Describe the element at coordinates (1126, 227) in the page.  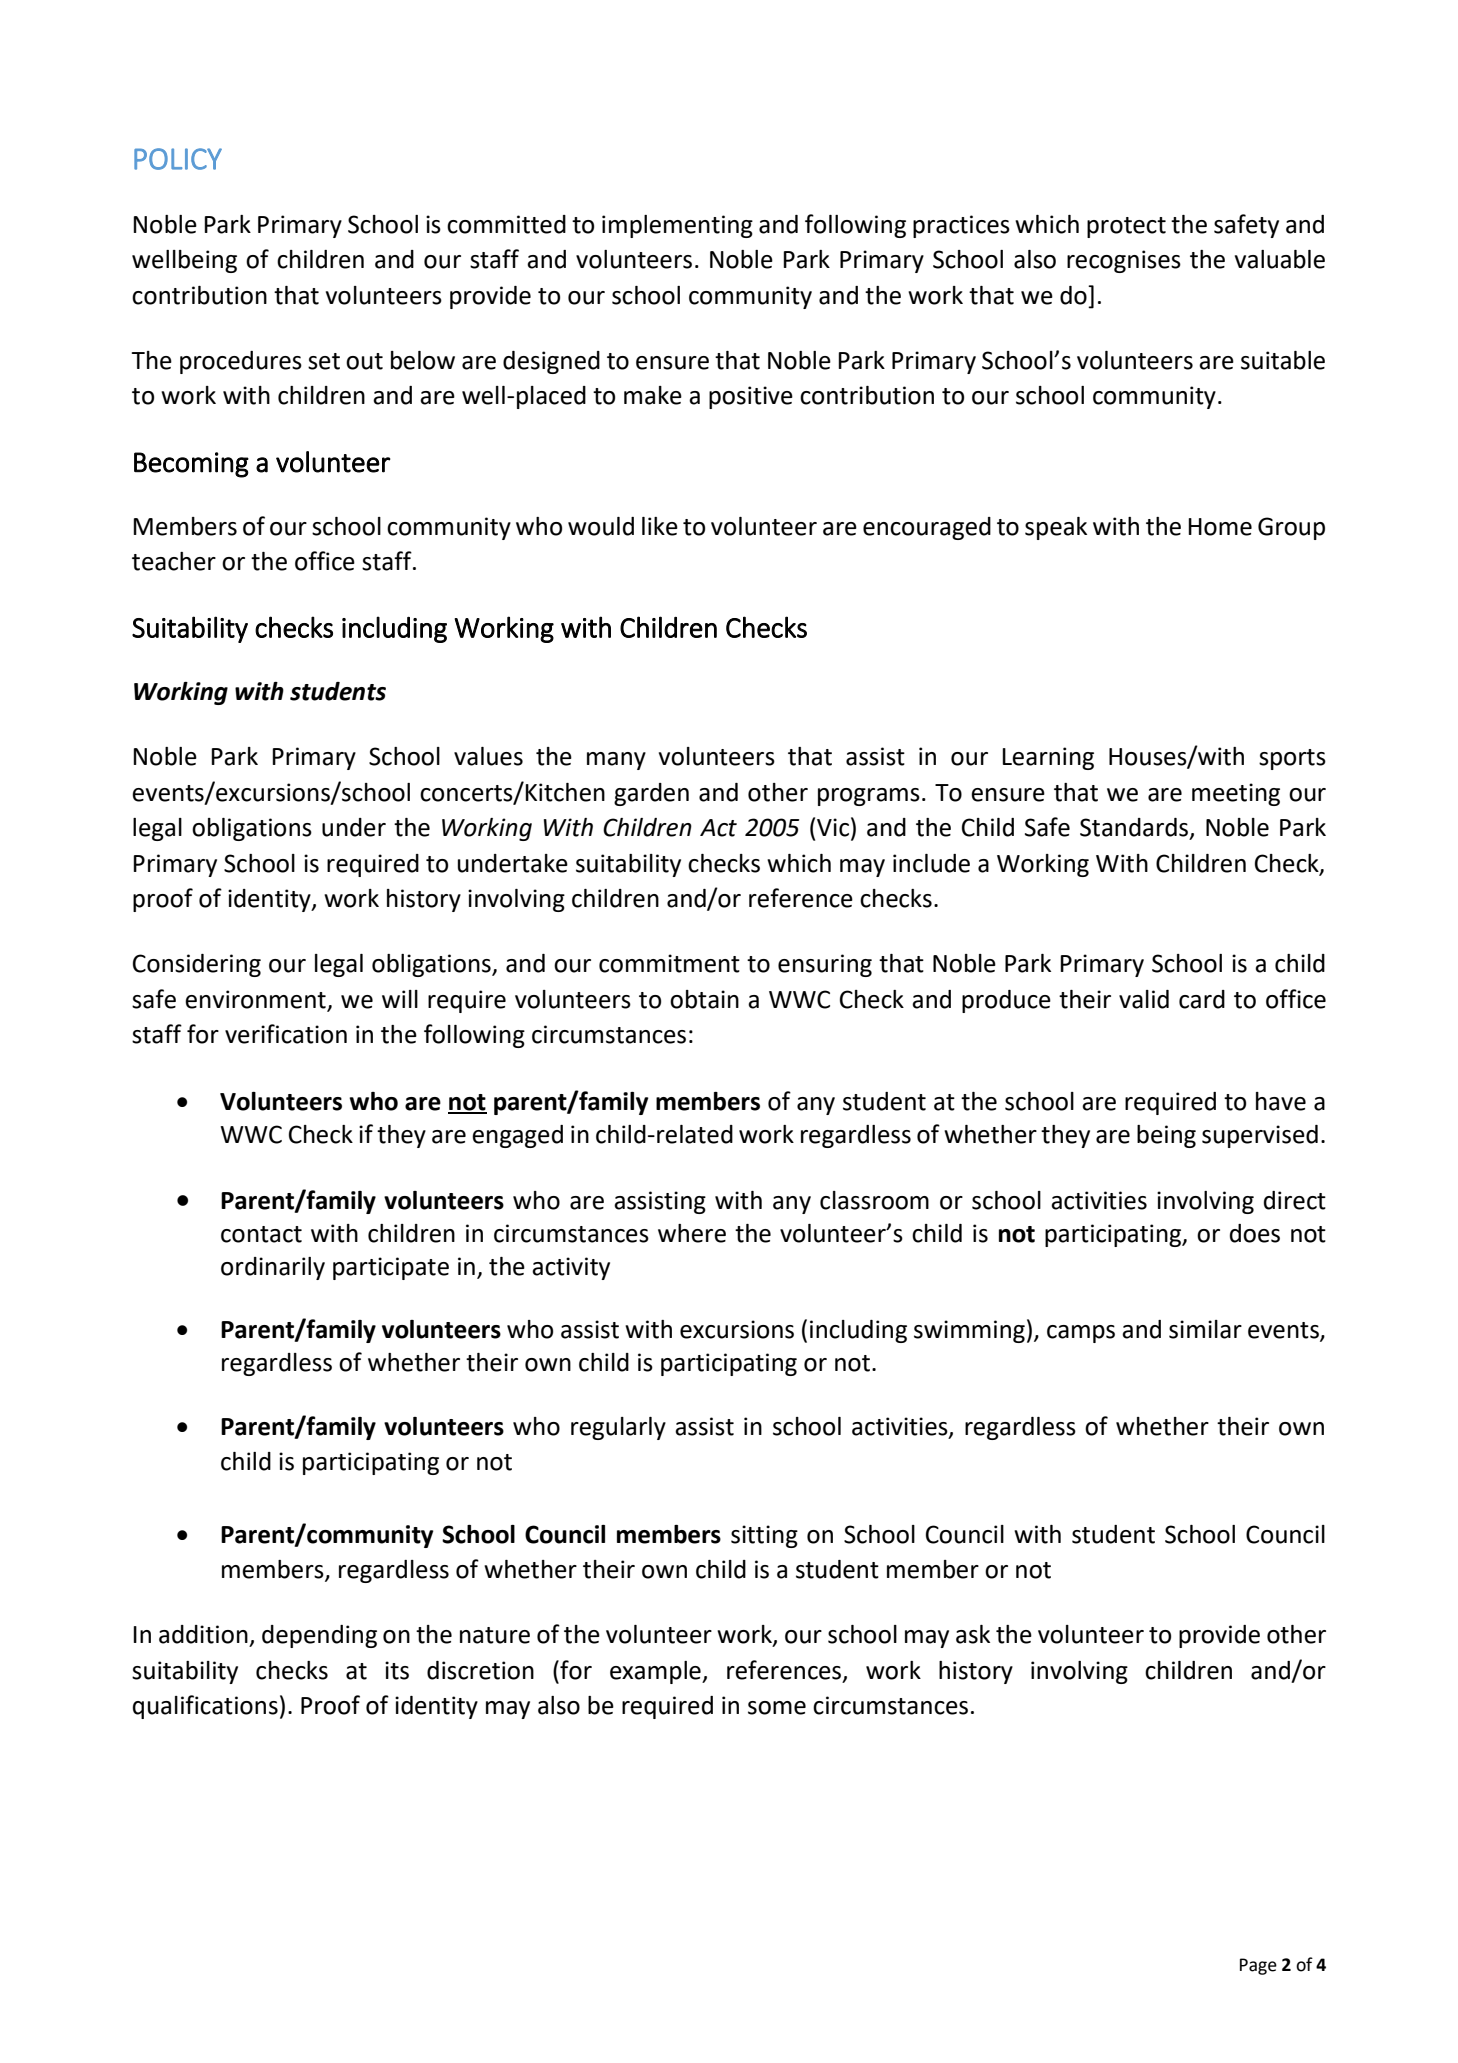
I see `protect` at that location.
